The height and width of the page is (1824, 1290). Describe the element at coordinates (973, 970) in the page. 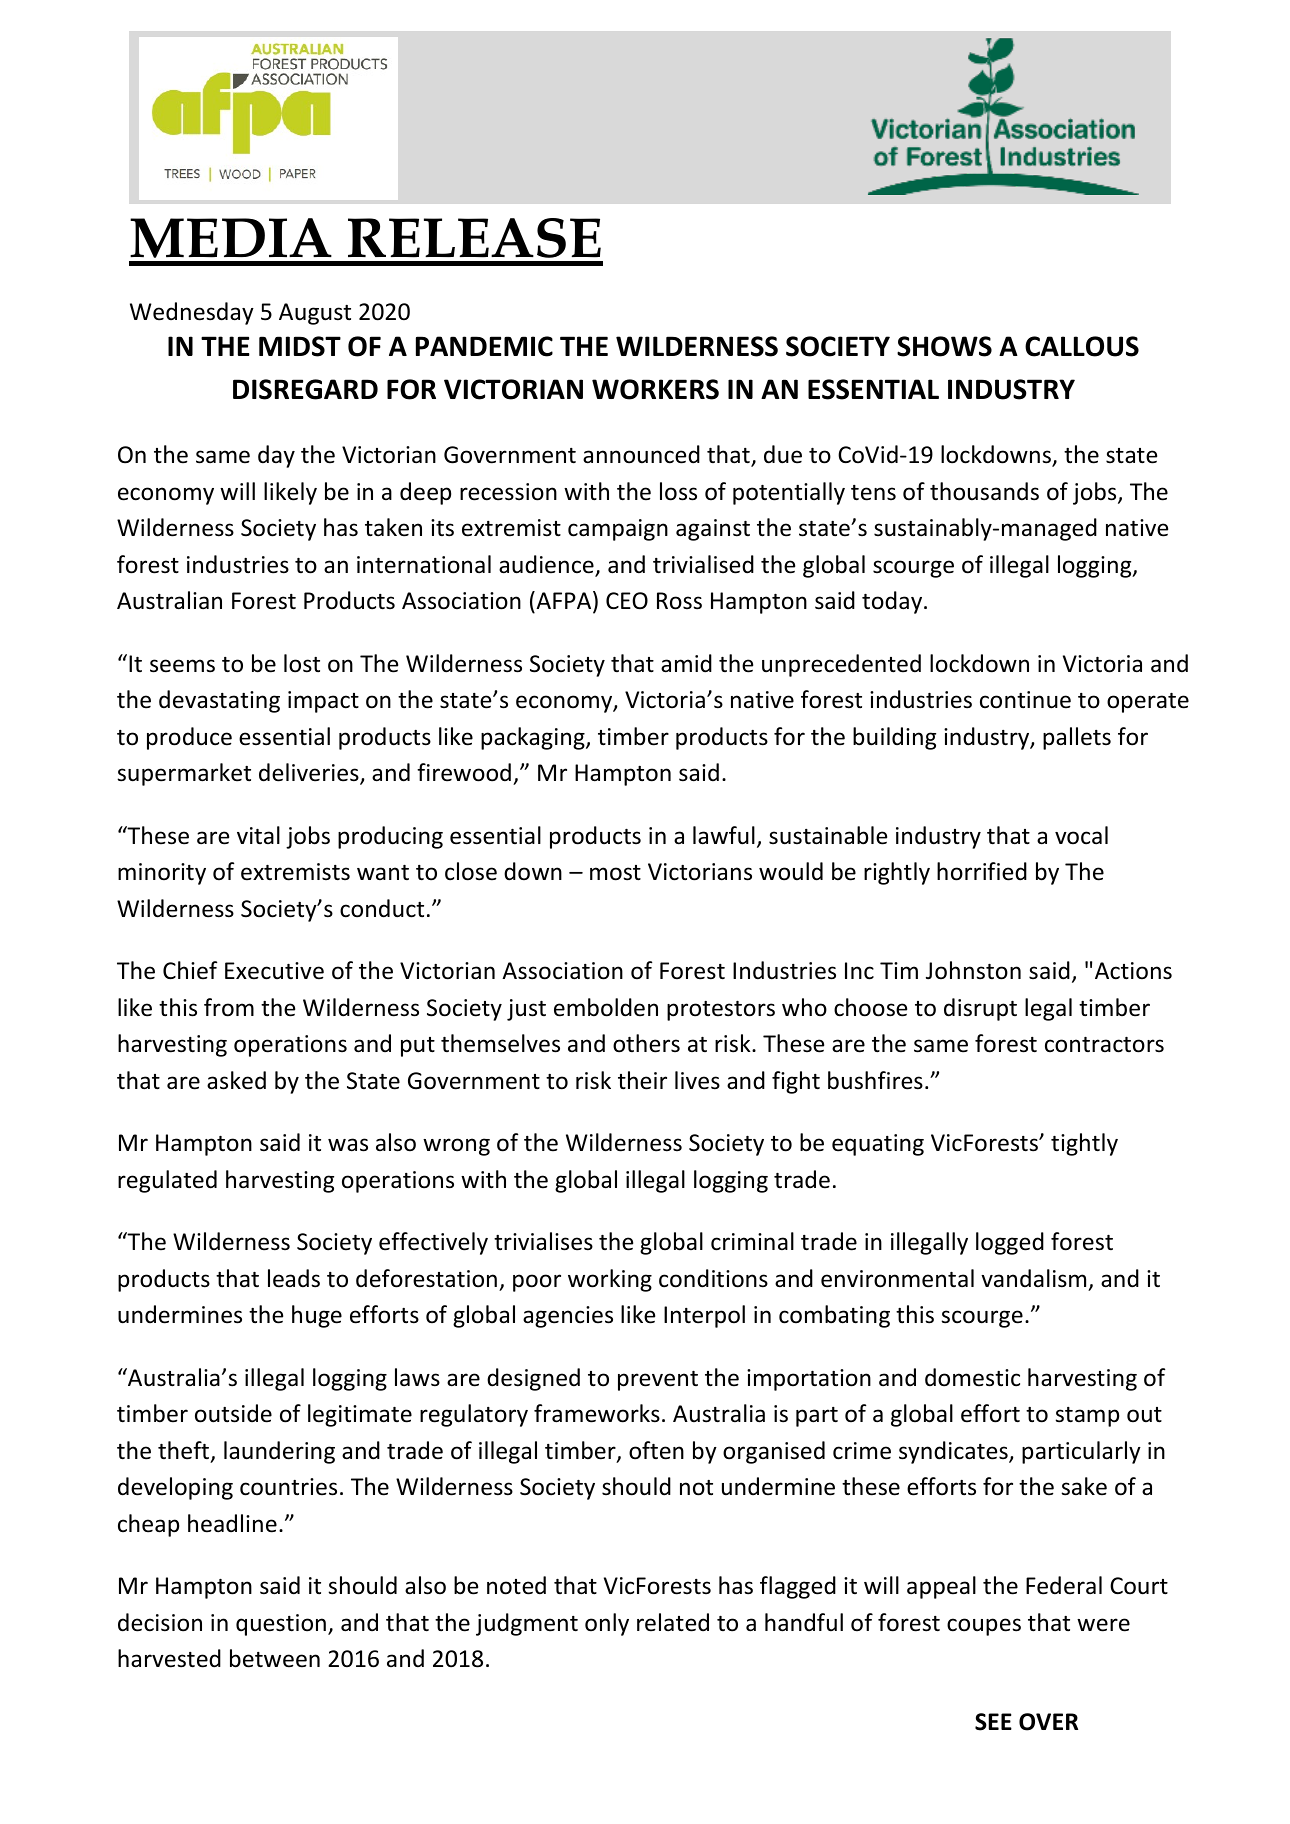

I see `Johnston` at that location.
